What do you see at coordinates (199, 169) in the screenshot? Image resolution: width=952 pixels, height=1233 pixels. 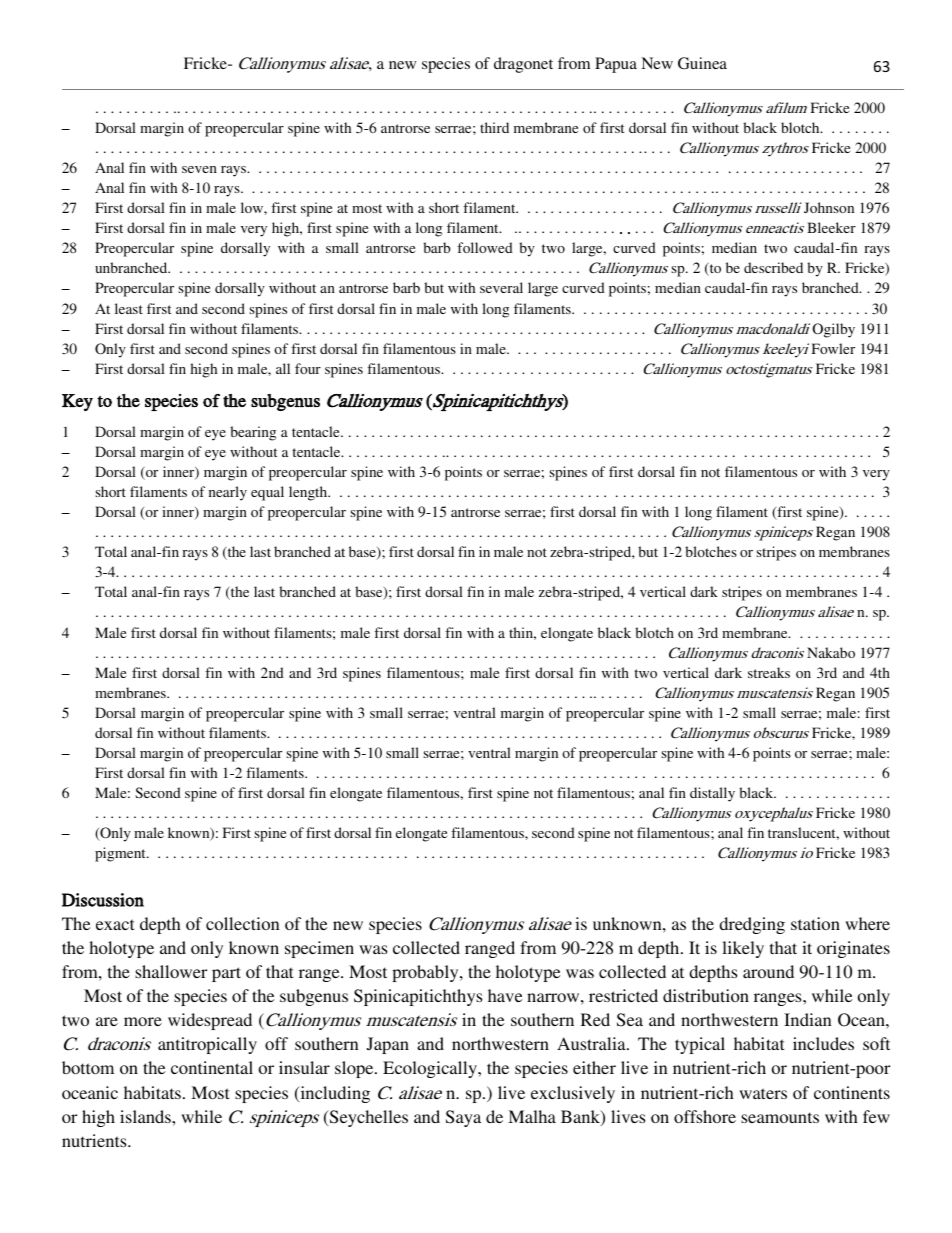 I see `seven` at bounding box center [199, 169].
